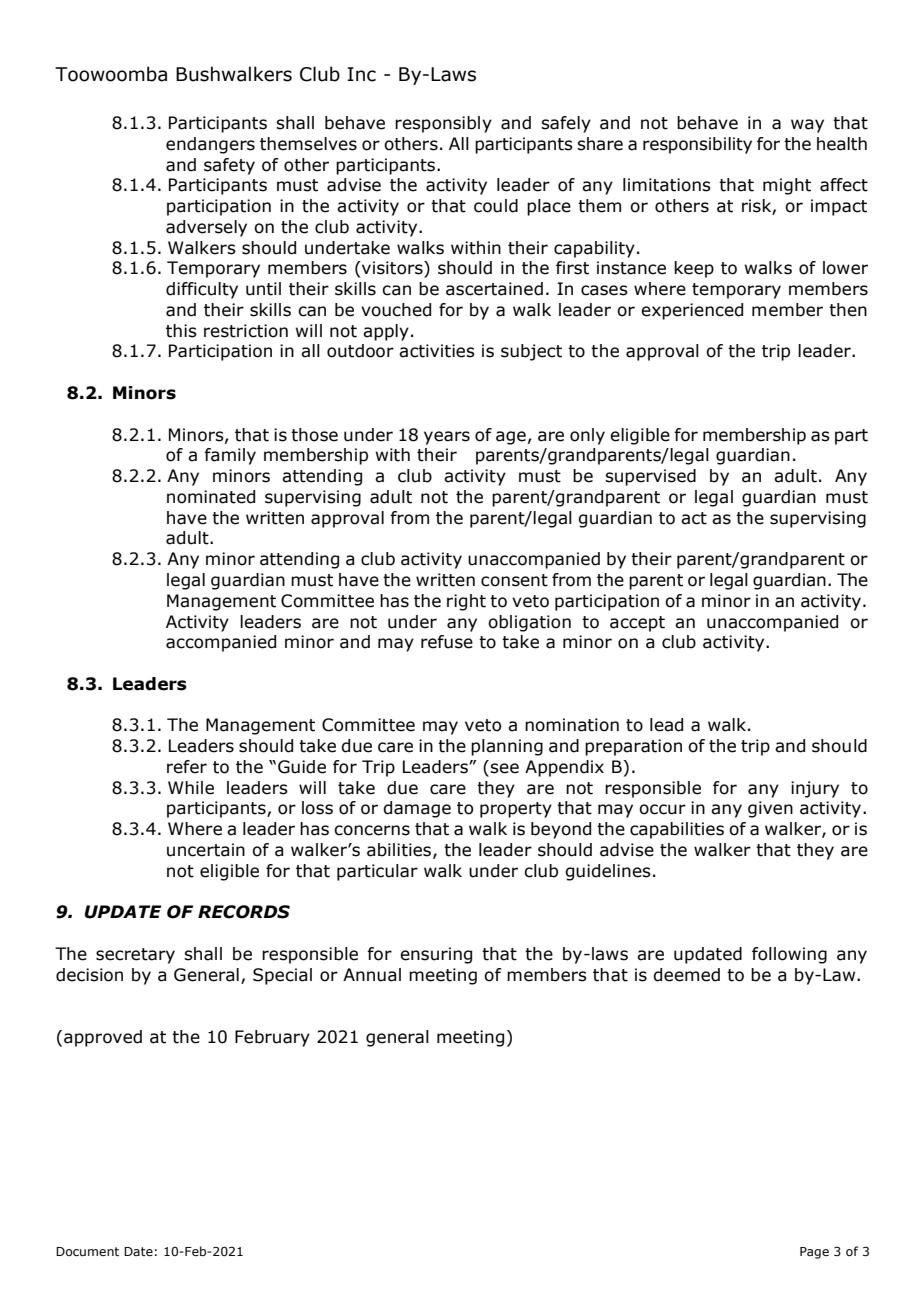 The height and width of the screenshot is (1308, 924). Describe the element at coordinates (443, 124) in the screenshot. I see `responsibly` at that location.
